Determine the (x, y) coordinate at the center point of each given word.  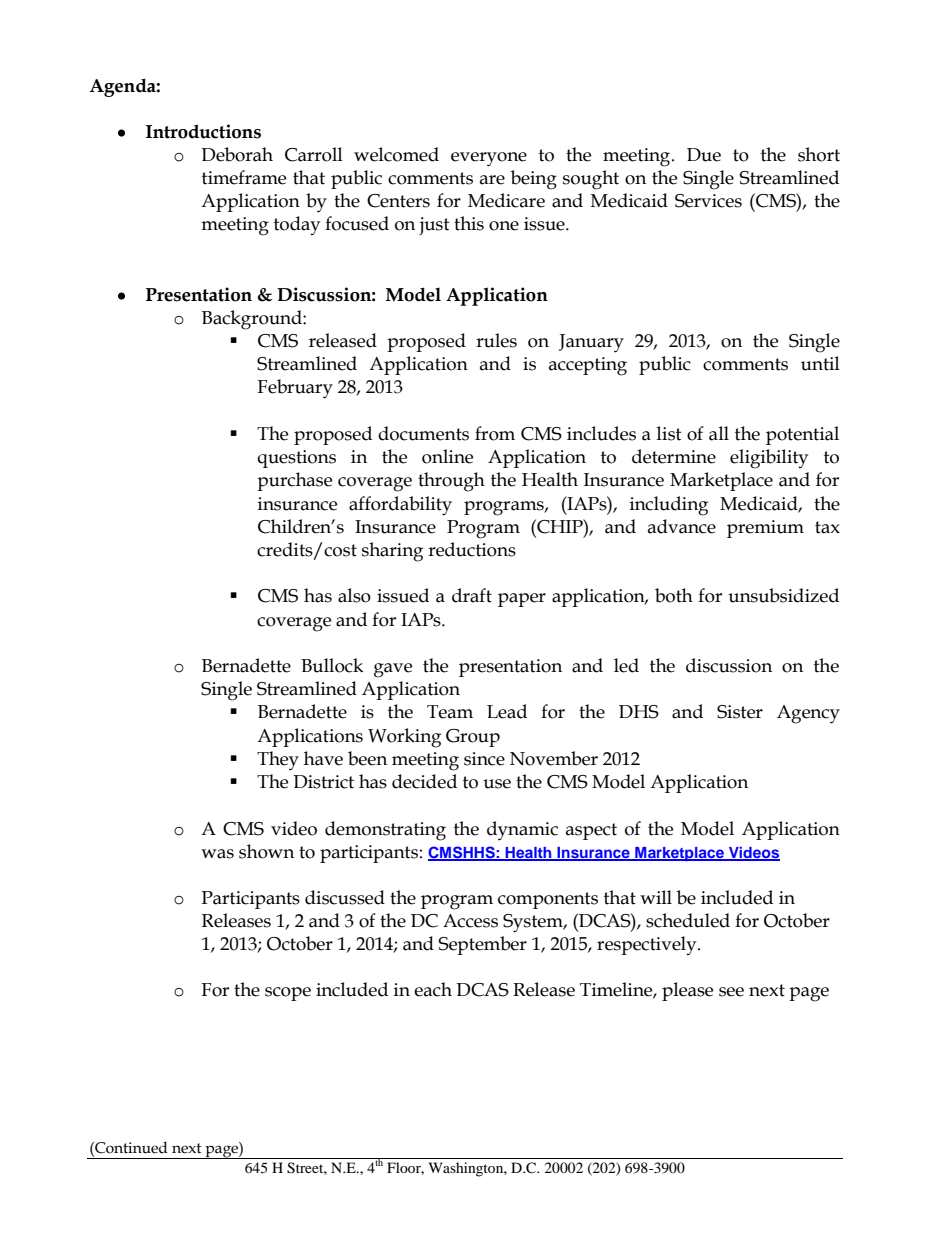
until (820, 363)
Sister (740, 712)
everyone (489, 159)
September (483, 945)
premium (765, 529)
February (295, 389)
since (484, 759)
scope (288, 994)
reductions (472, 549)
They (278, 761)
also (354, 595)
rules (496, 340)
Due (704, 155)
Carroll (314, 154)
